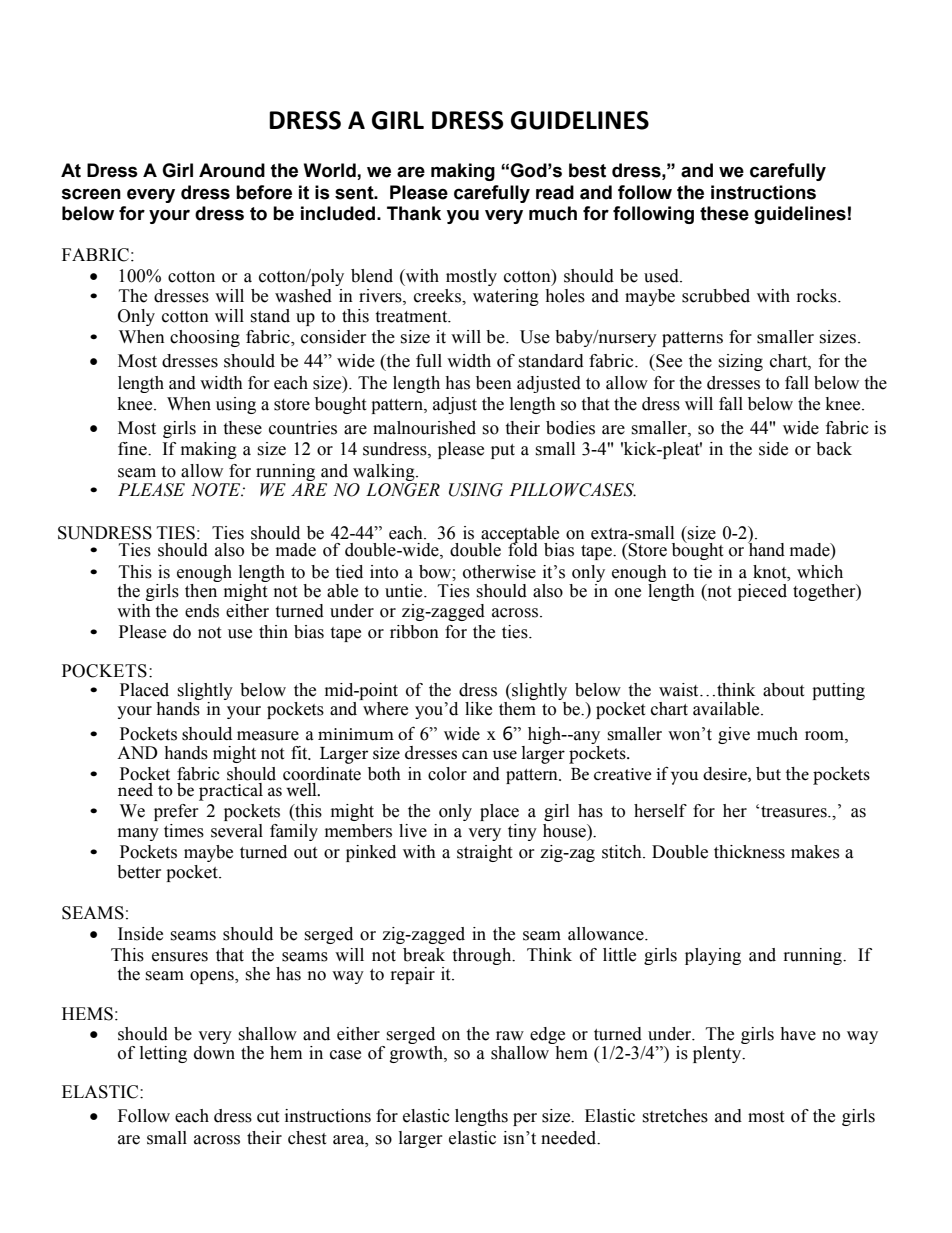 This document has width=952, height=1233. What do you see at coordinates (202, 611) in the document?
I see `ends` at bounding box center [202, 611].
